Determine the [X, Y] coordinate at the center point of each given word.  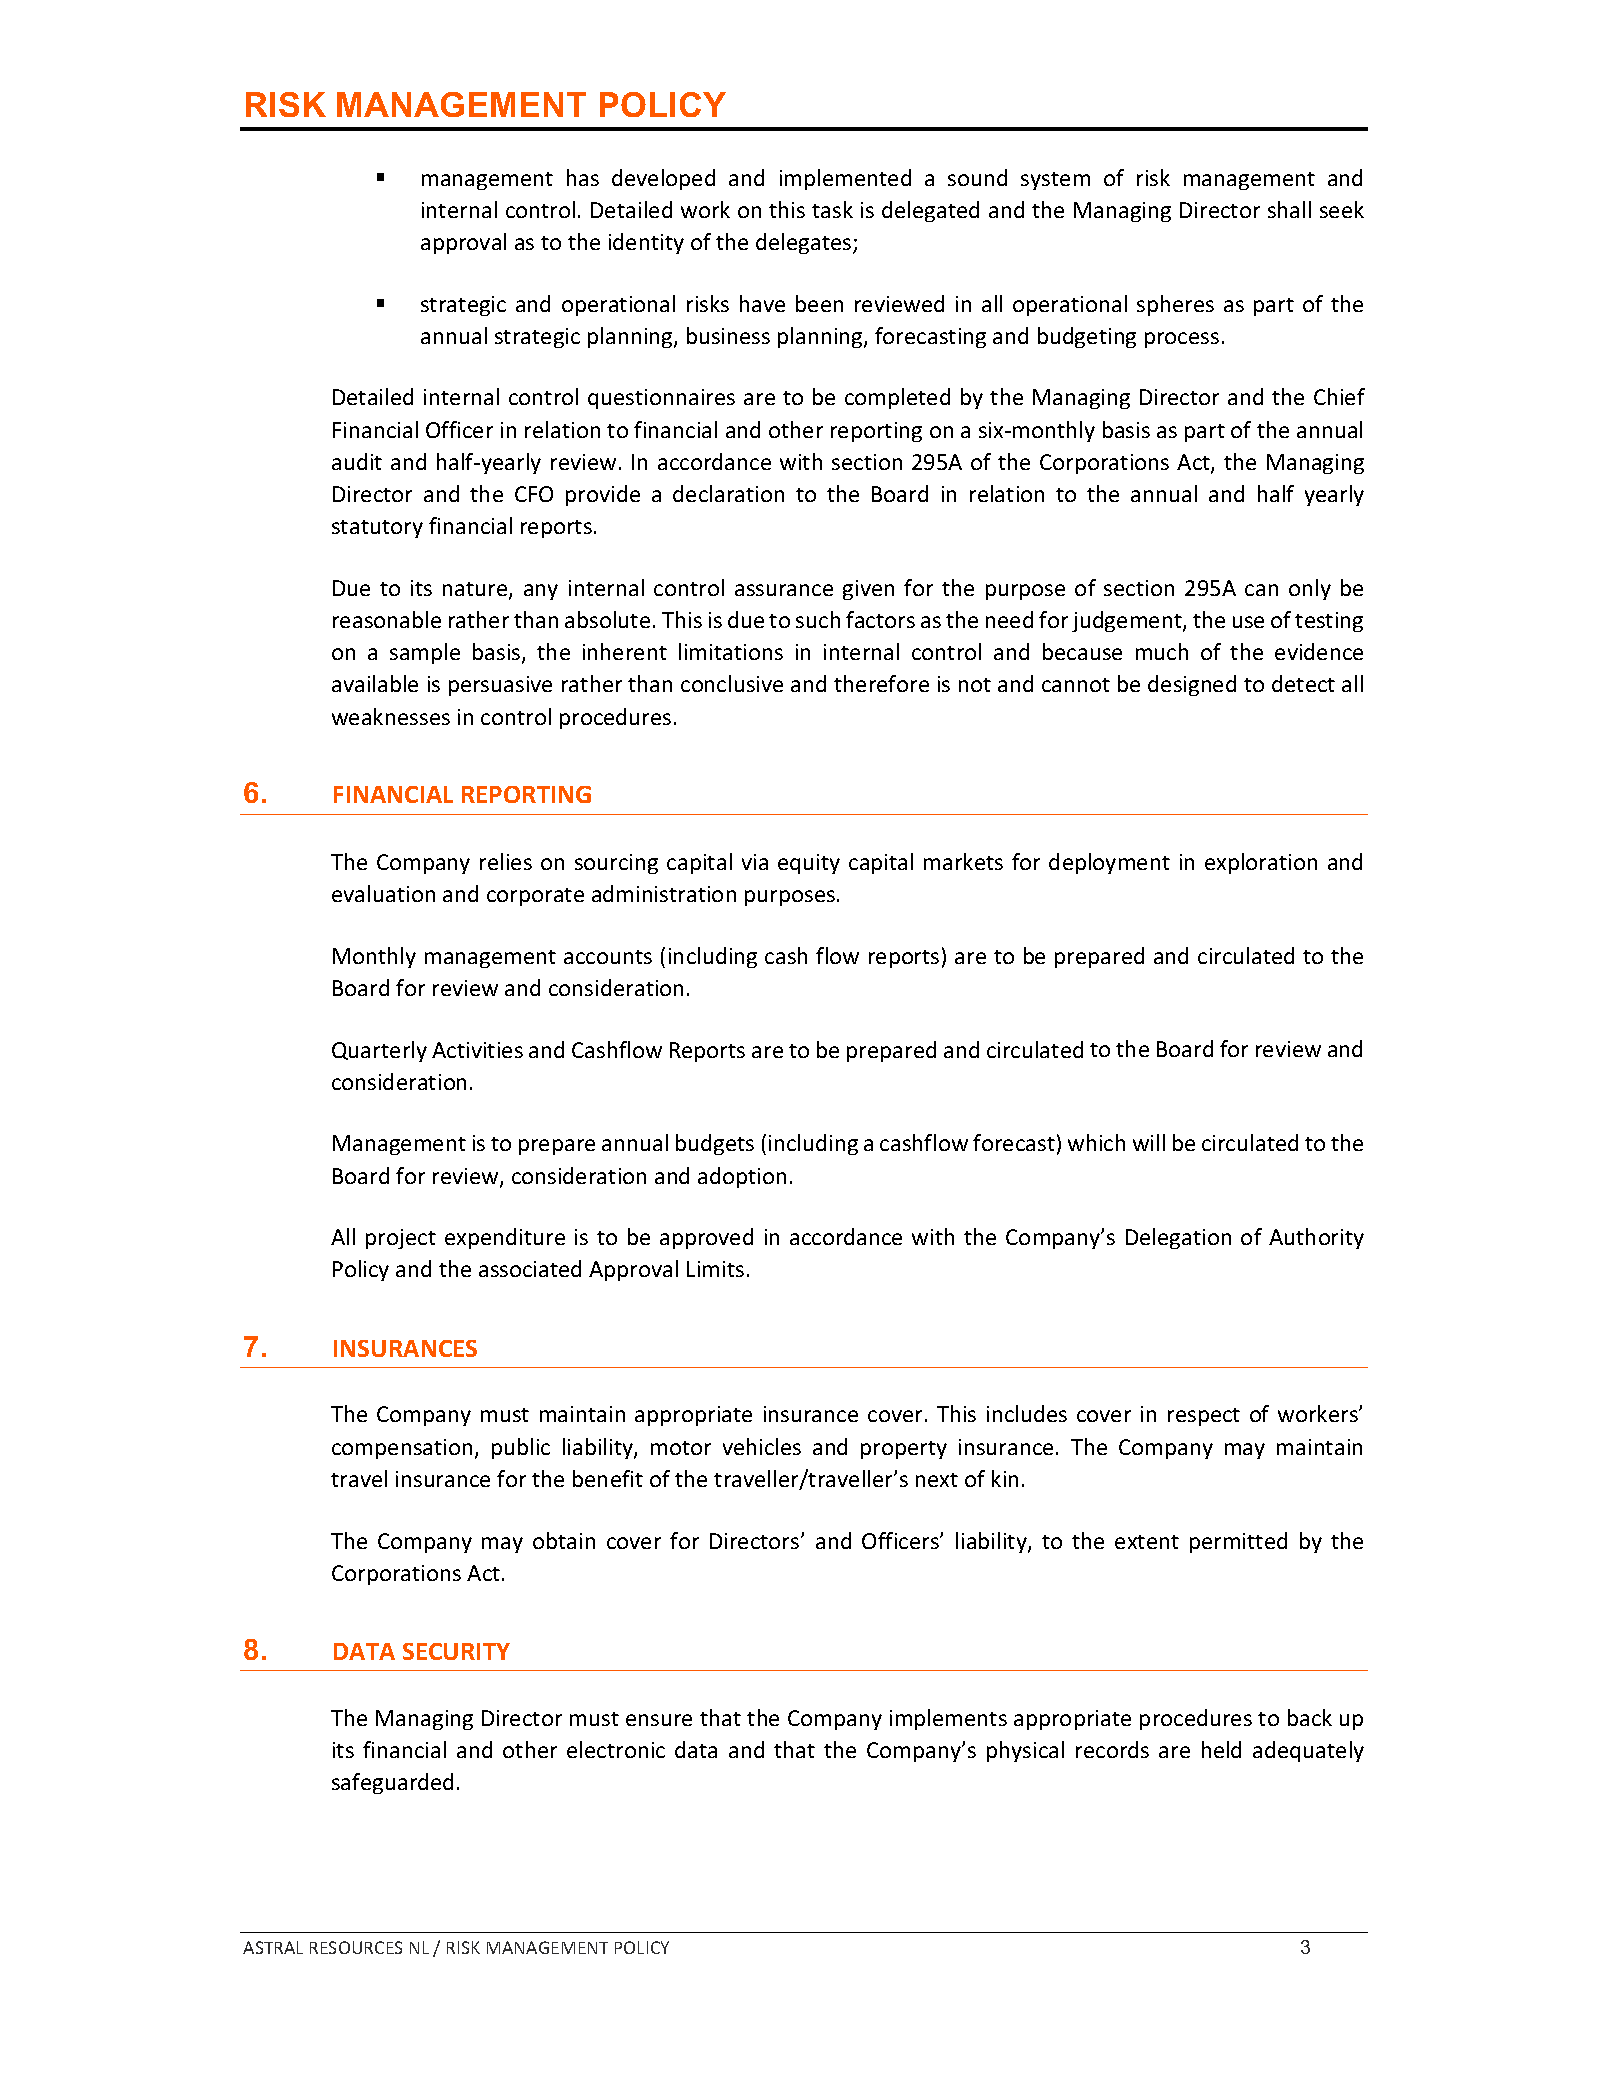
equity [809, 864]
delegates [805, 243]
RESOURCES [356, 1947]
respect [1204, 1417]
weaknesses [391, 716]
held [1221, 1749]
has [583, 177]
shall [1289, 209]
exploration [1261, 863]
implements [948, 1719]
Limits [715, 1269]
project [401, 1239]
